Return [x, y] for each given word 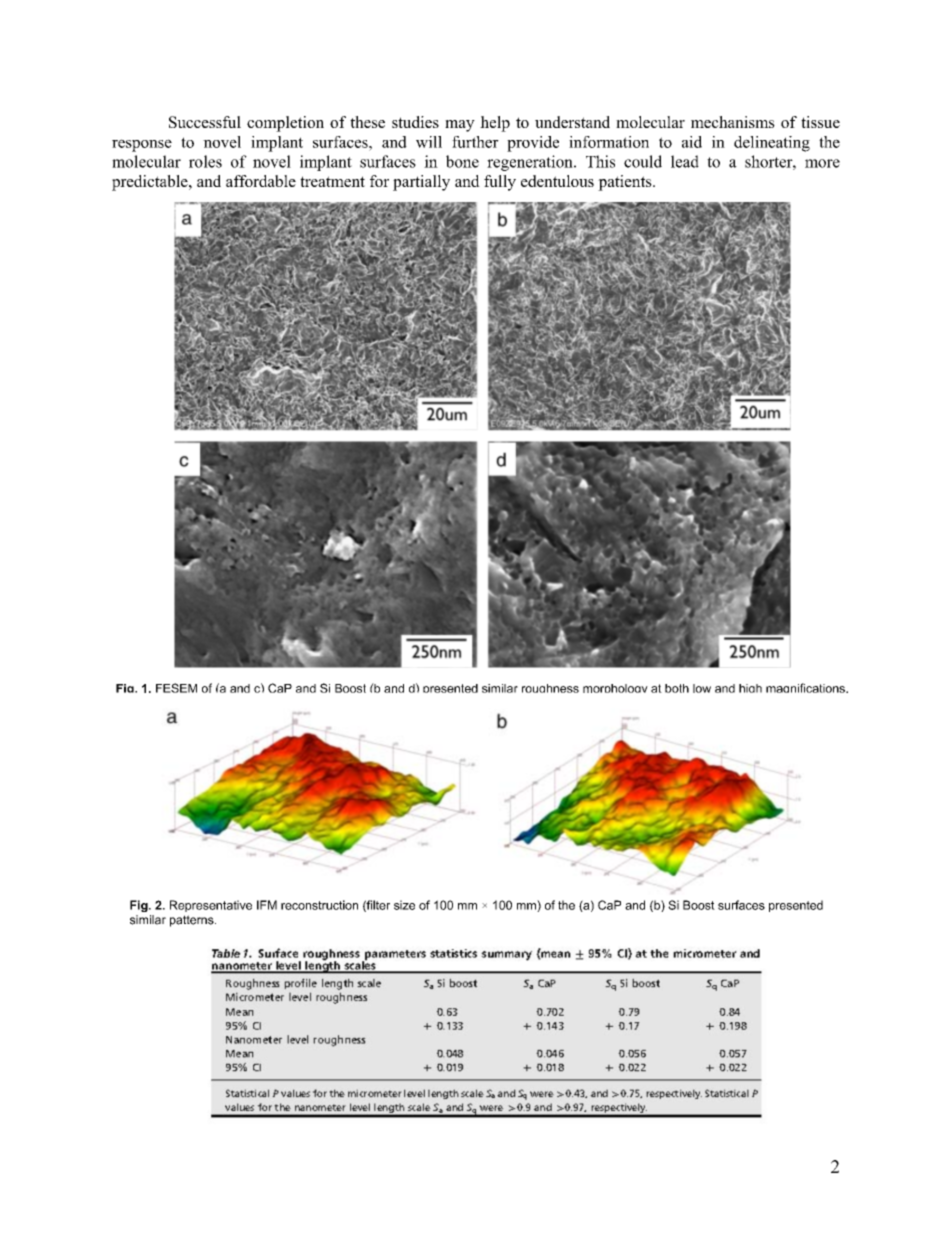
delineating [772, 144]
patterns [193, 921]
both [677, 688]
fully [500, 183]
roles [205, 161]
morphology [615, 688]
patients [626, 183]
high [750, 688]
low [702, 688]
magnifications [806, 688]
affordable [261, 181]
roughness [550, 688]
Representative [211, 906]
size [404, 905]
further [475, 142]
